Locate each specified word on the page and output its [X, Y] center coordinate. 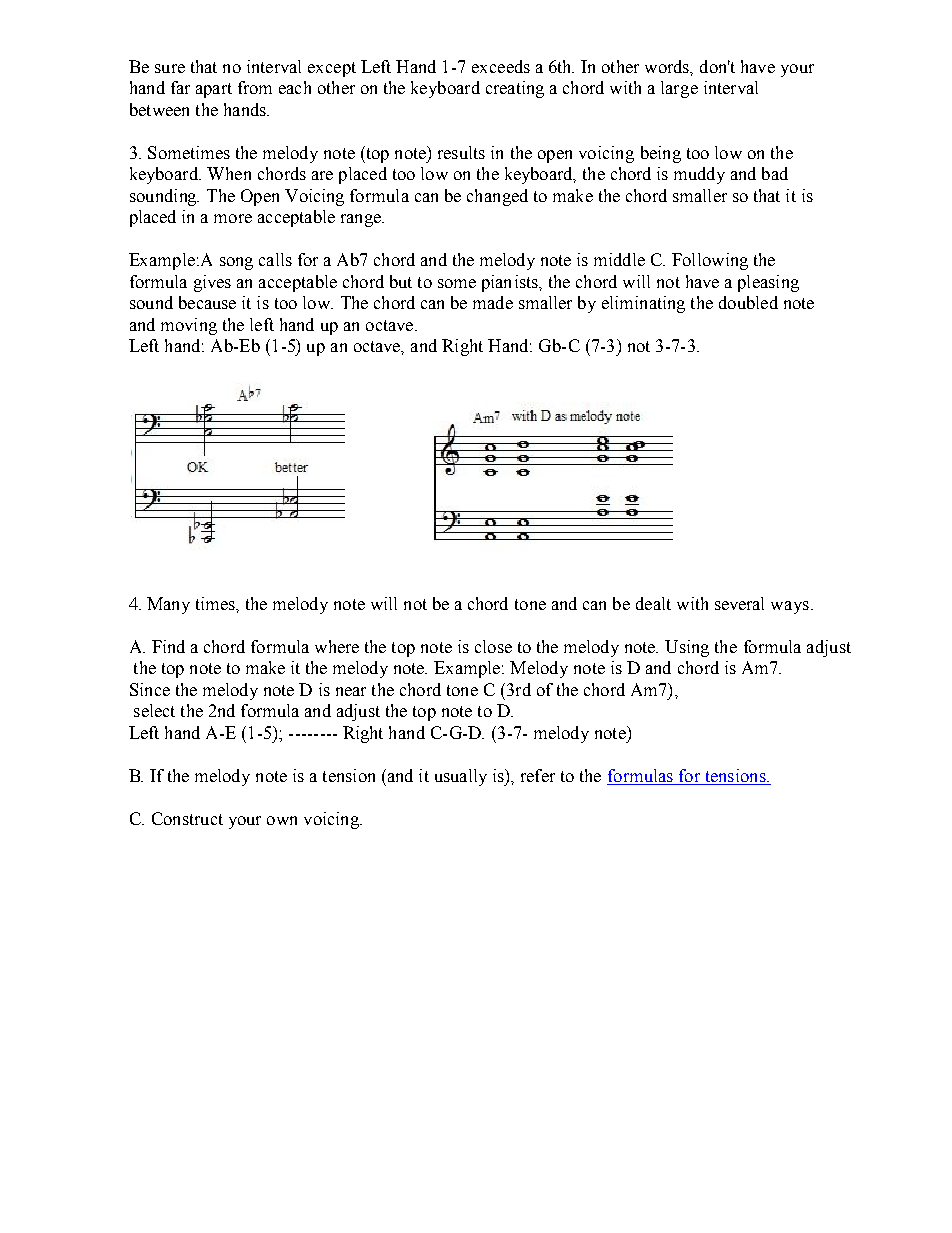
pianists [511, 283]
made [493, 302]
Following [710, 261]
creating [515, 89]
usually [461, 777]
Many [168, 605]
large [679, 89]
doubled [748, 302]
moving [189, 326]
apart [214, 90]
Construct [187, 818]
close [493, 646]
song [236, 263]
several [739, 603]
